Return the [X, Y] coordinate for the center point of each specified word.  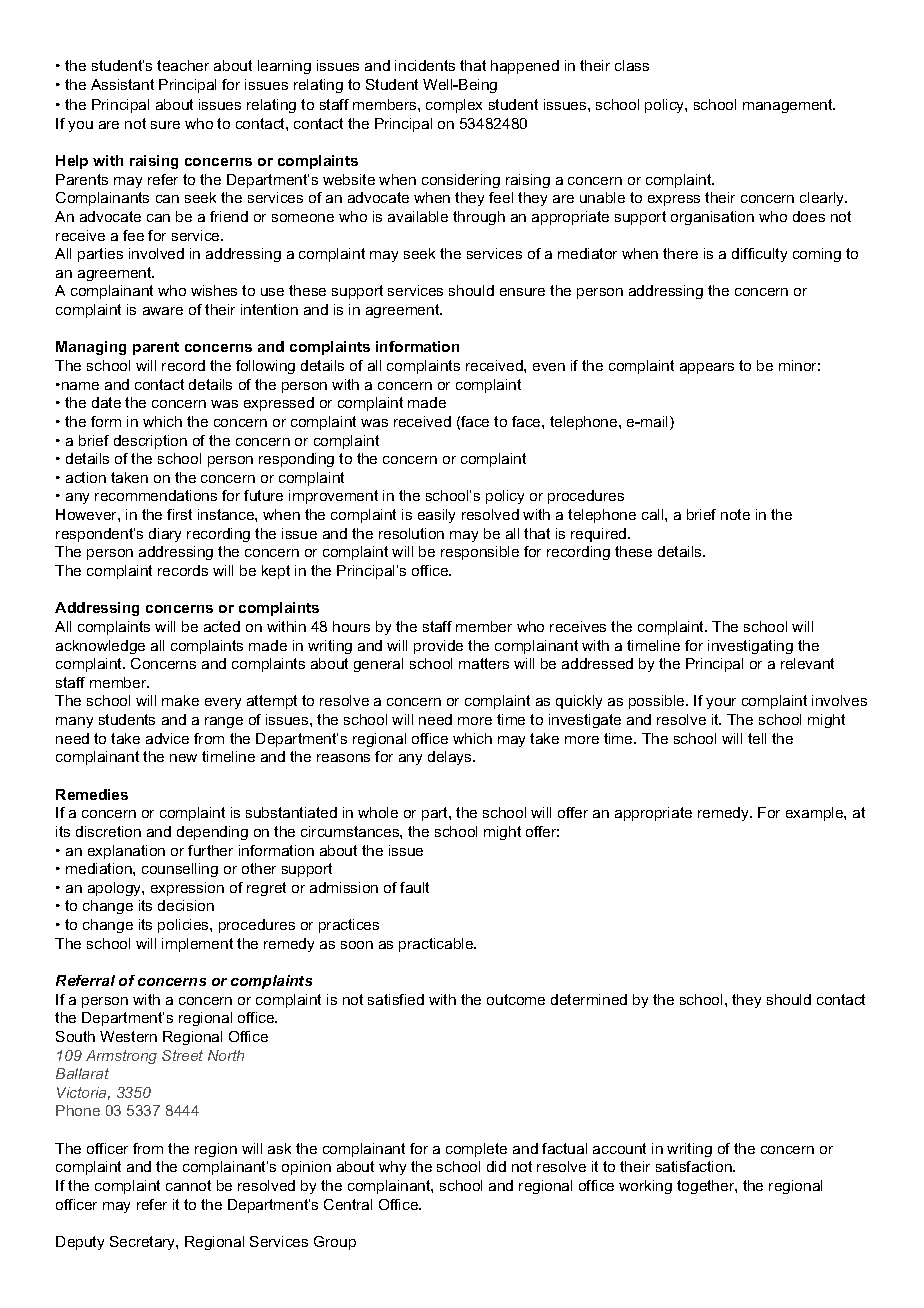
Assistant [122, 84]
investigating [750, 647]
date [106, 402]
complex [454, 106]
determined [589, 999]
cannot [188, 1185]
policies [184, 926]
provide [438, 647]
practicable [437, 945]
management [789, 106]
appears [707, 368]
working [645, 1187]
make [180, 700]
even [549, 367]
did [496, 1166]
